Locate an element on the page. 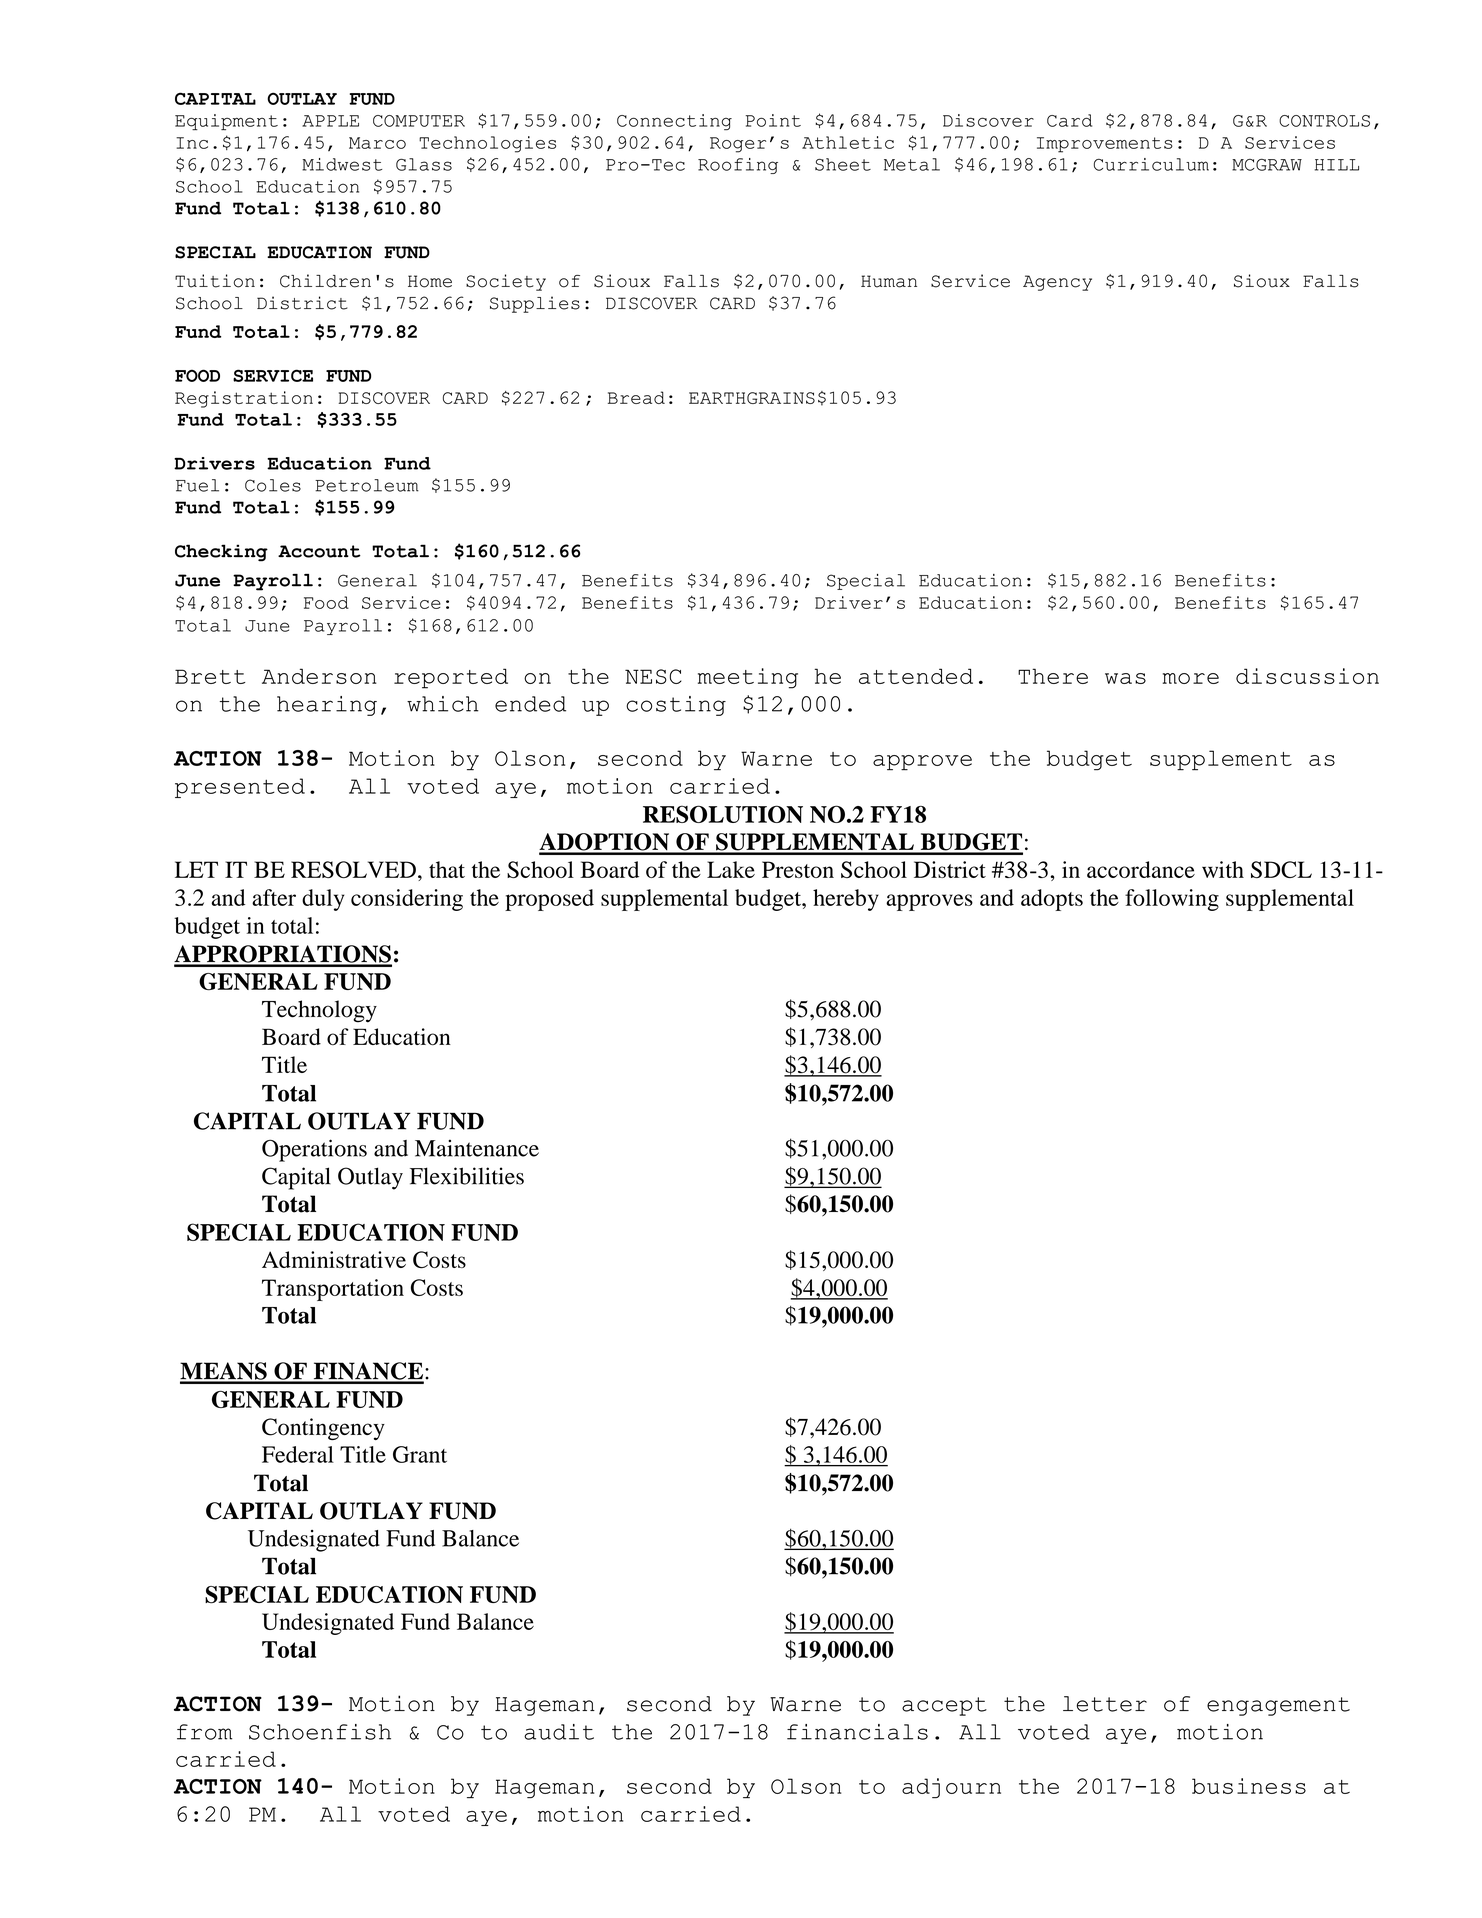 The height and width of the page is (1918, 1482). meeting is located at coordinates (748, 678).
